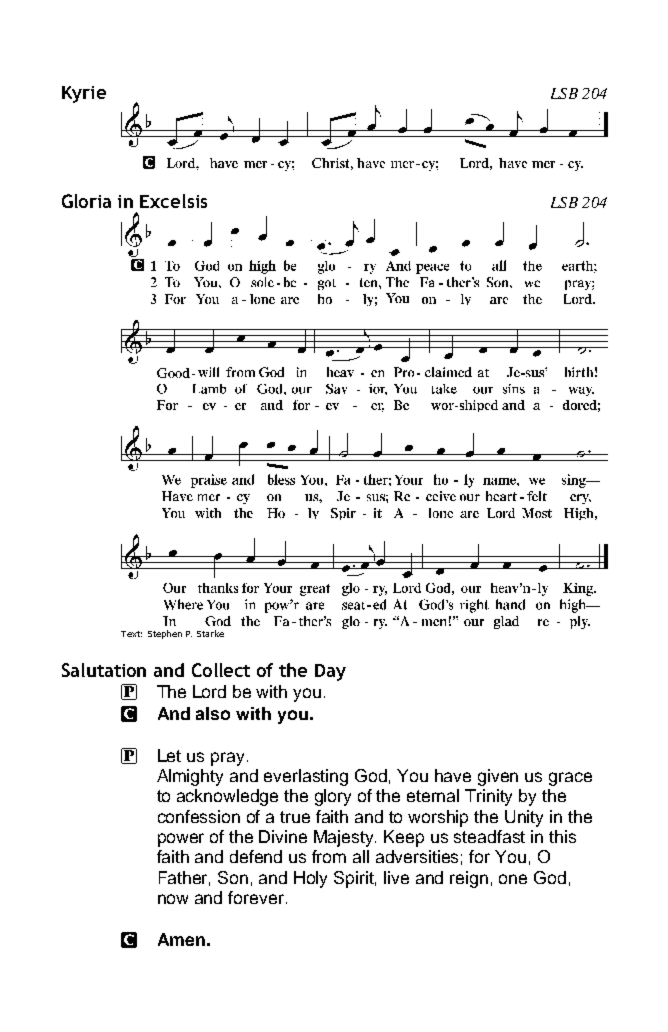 The height and width of the screenshot is (1032, 668). What do you see at coordinates (498, 777) in the screenshot?
I see `given` at bounding box center [498, 777].
